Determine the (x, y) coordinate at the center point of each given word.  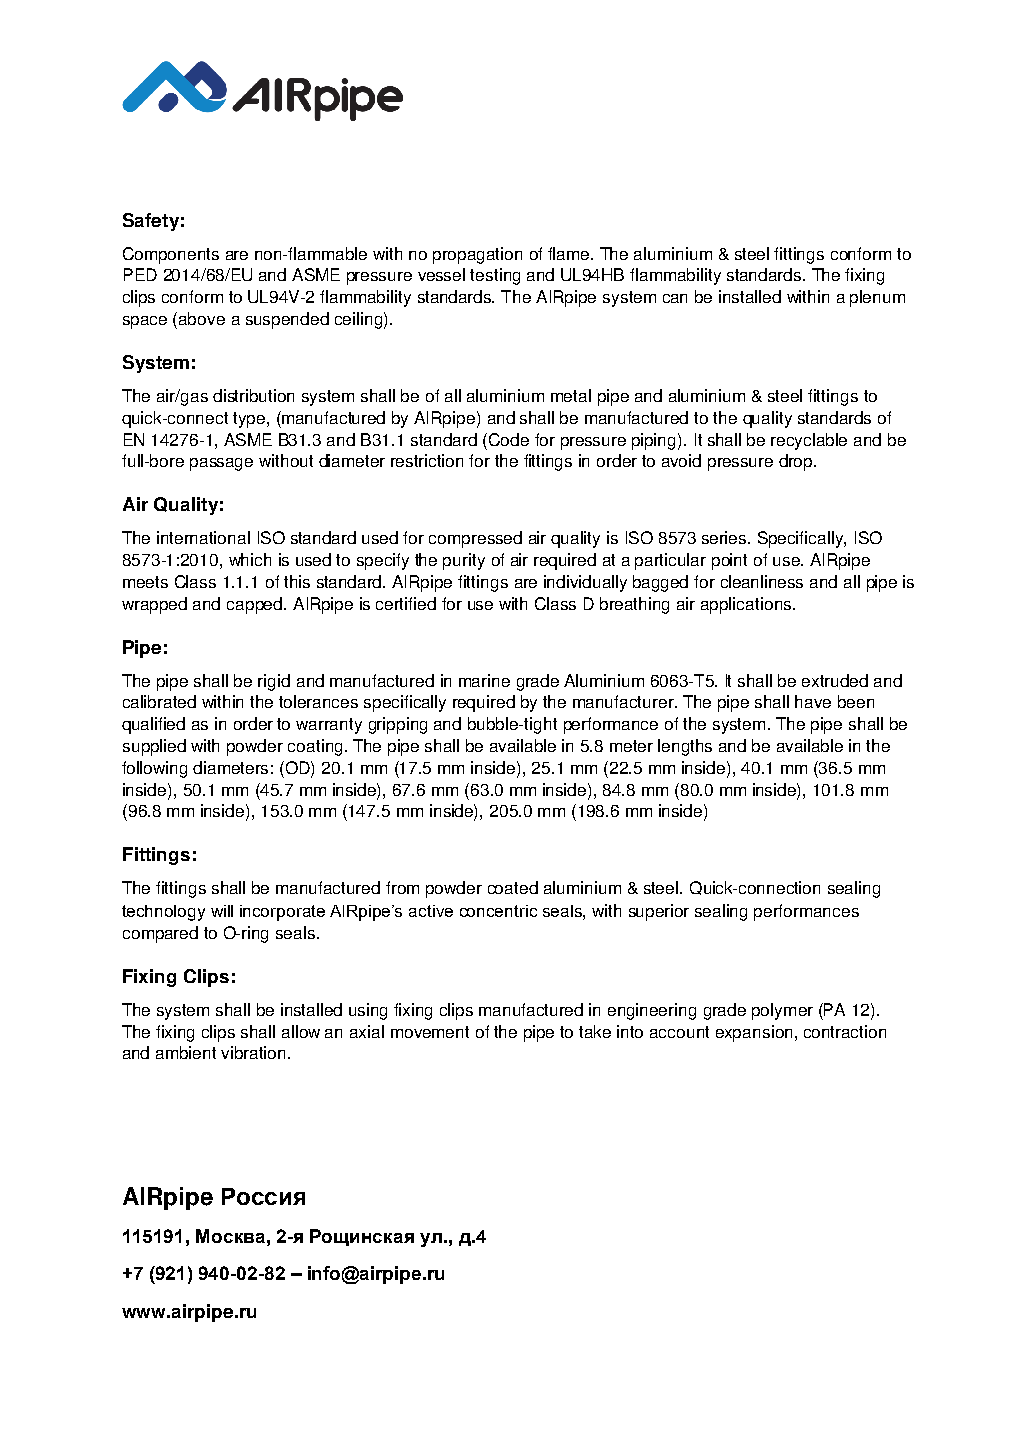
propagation (477, 255)
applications (746, 605)
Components (171, 255)
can (675, 298)
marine (484, 680)
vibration (255, 1052)
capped (256, 605)
